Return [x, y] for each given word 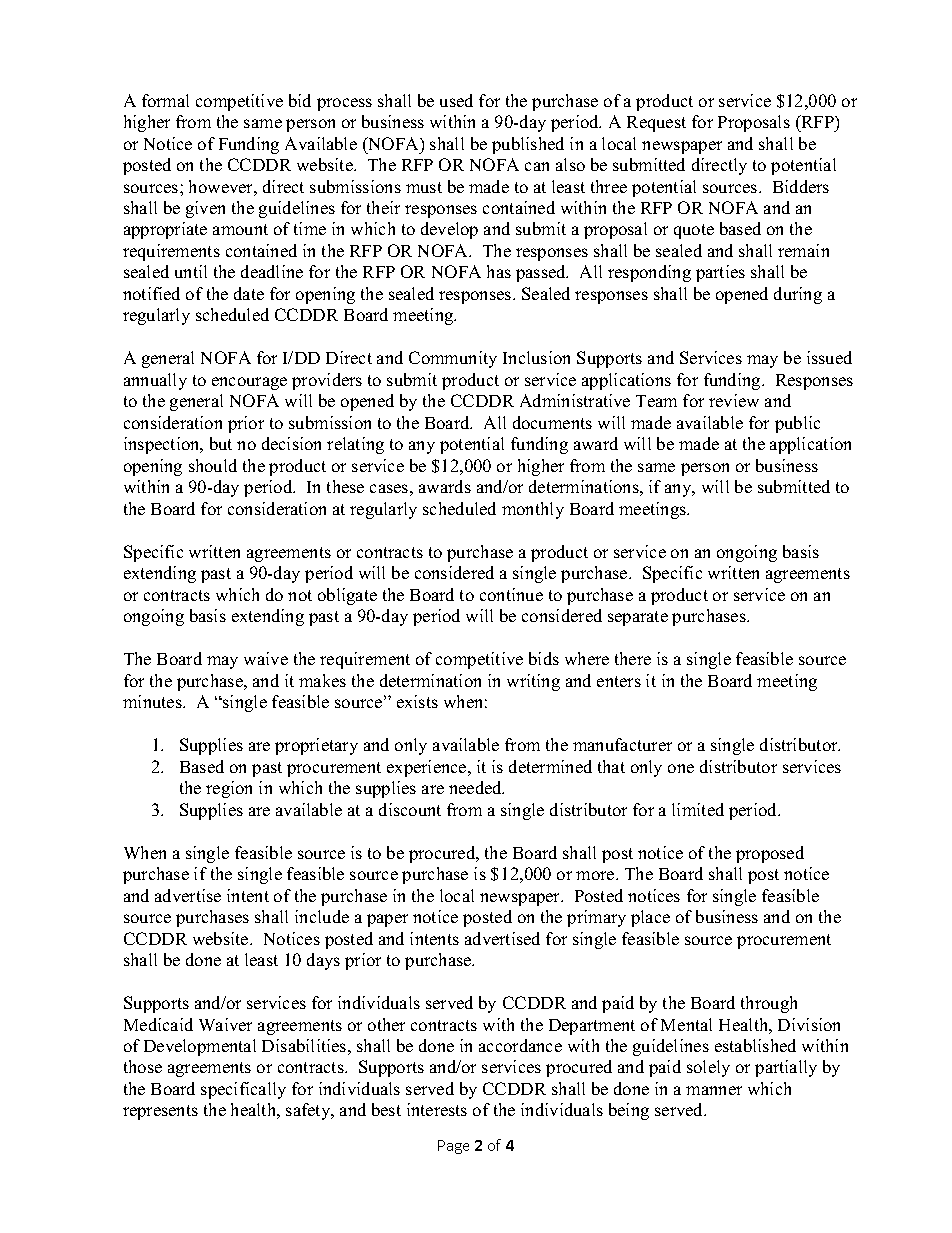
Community [453, 359]
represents [160, 1112]
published [528, 145]
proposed [770, 854]
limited [698, 809]
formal [165, 100]
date [249, 293]
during [798, 295]
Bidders [801, 186]
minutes [153, 701]
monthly [533, 510]
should [213, 465]
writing [533, 682]
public [797, 424]
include [322, 916]
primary [596, 918]
